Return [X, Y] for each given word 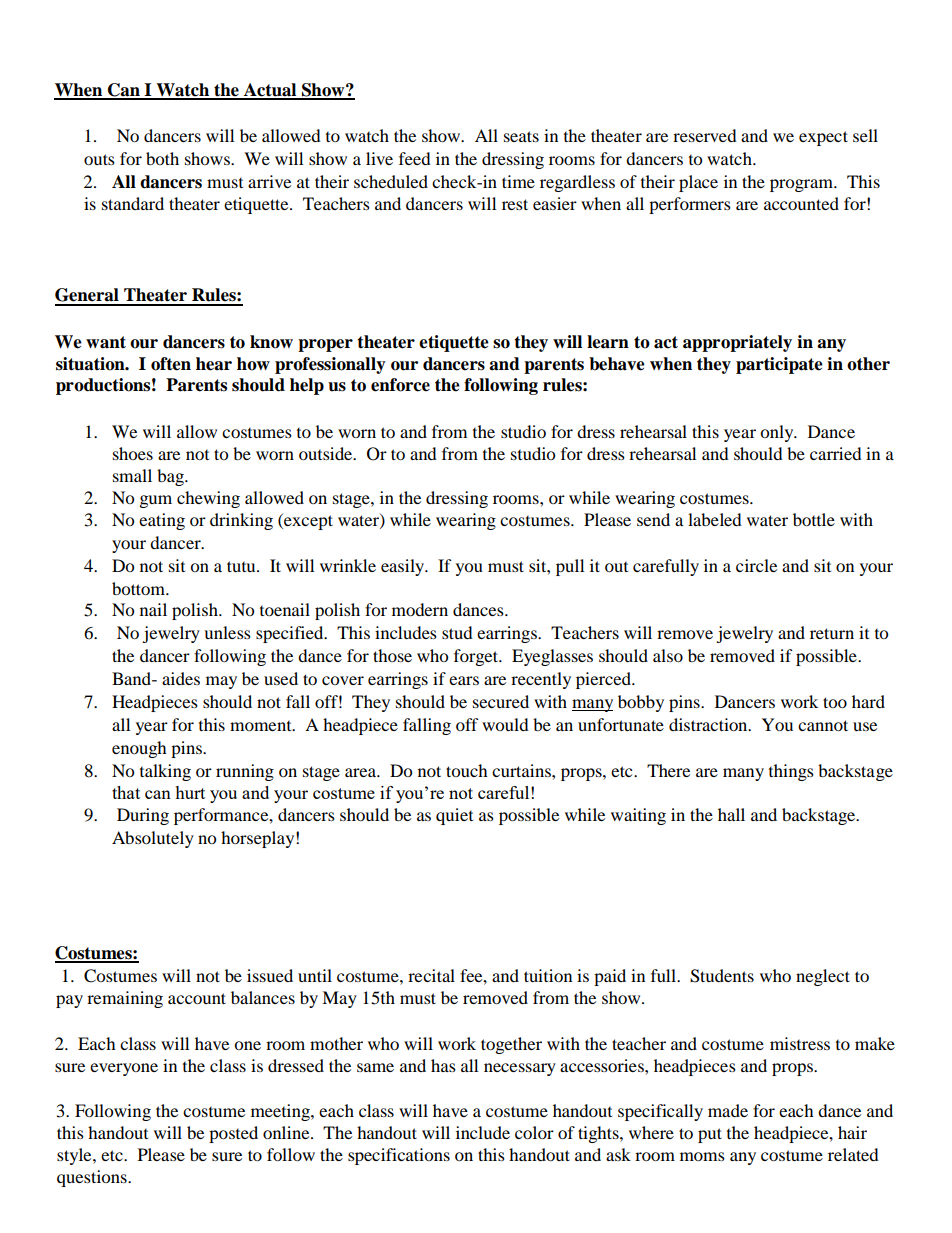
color [534, 1132]
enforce [400, 385]
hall [731, 814]
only [778, 433]
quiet [454, 816]
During [143, 816]
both [162, 158]
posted [233, 1134]
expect [823, 138]
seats [521, 136]
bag [171, 477]
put [710, 1135]
